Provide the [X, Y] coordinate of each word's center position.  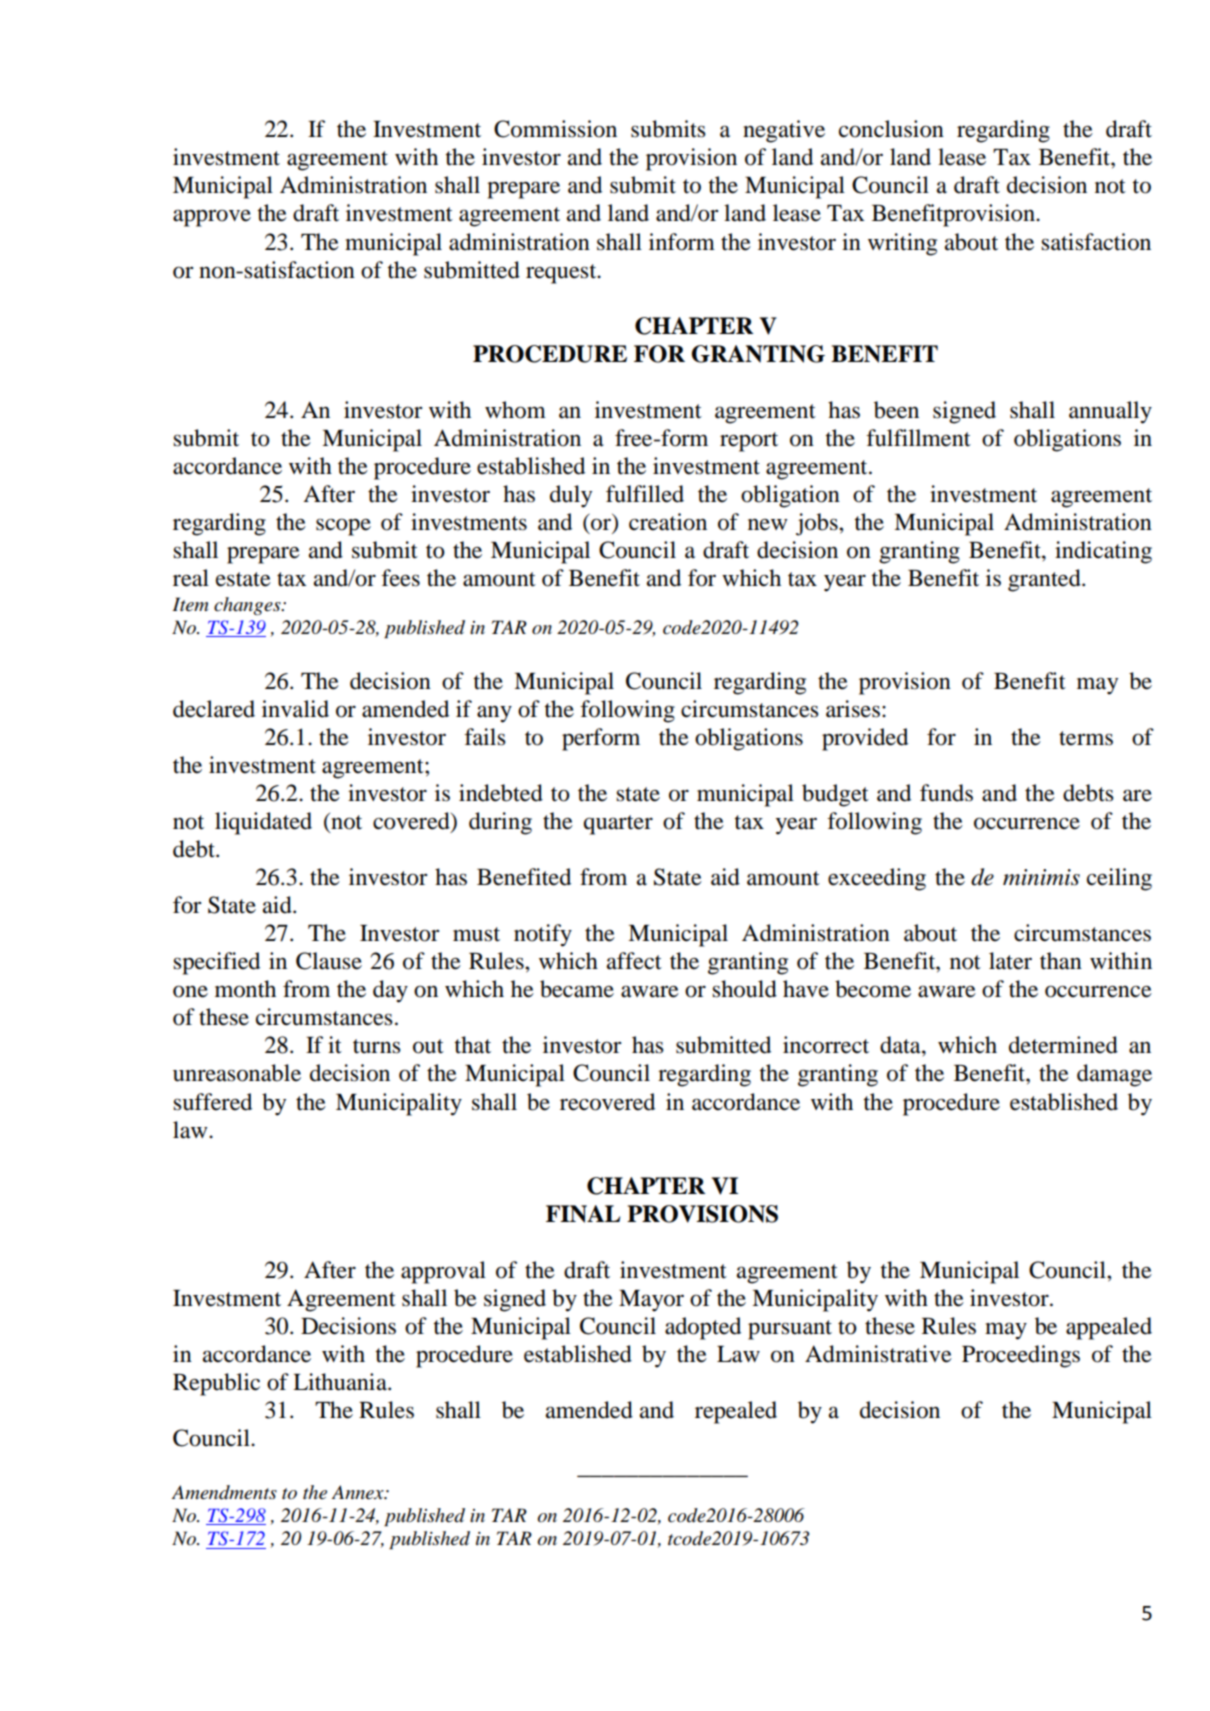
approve [212, 218]
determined [1063, 1045]
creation [668, 522]
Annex [359, 1492]
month [245, 989]
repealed [736, 1412]
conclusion [891, 129]
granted [1045, 580]
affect [634, 961]
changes [248, 606]
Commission [555, 129]
